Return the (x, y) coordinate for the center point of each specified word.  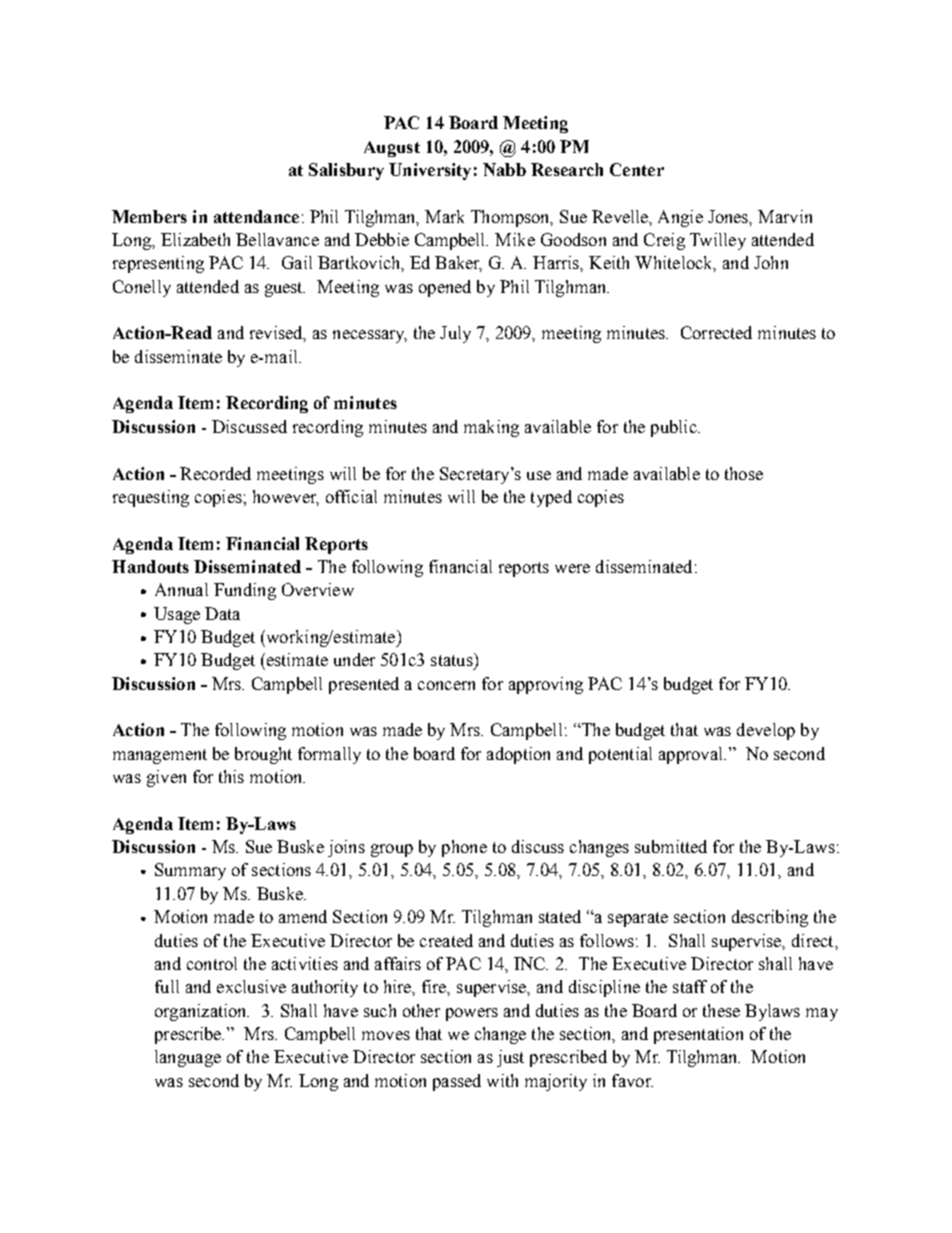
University (430, 171)
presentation (698, 1035)
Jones (729, 217)
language (188, 1058)
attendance (256, 216)
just (510, 1058)
